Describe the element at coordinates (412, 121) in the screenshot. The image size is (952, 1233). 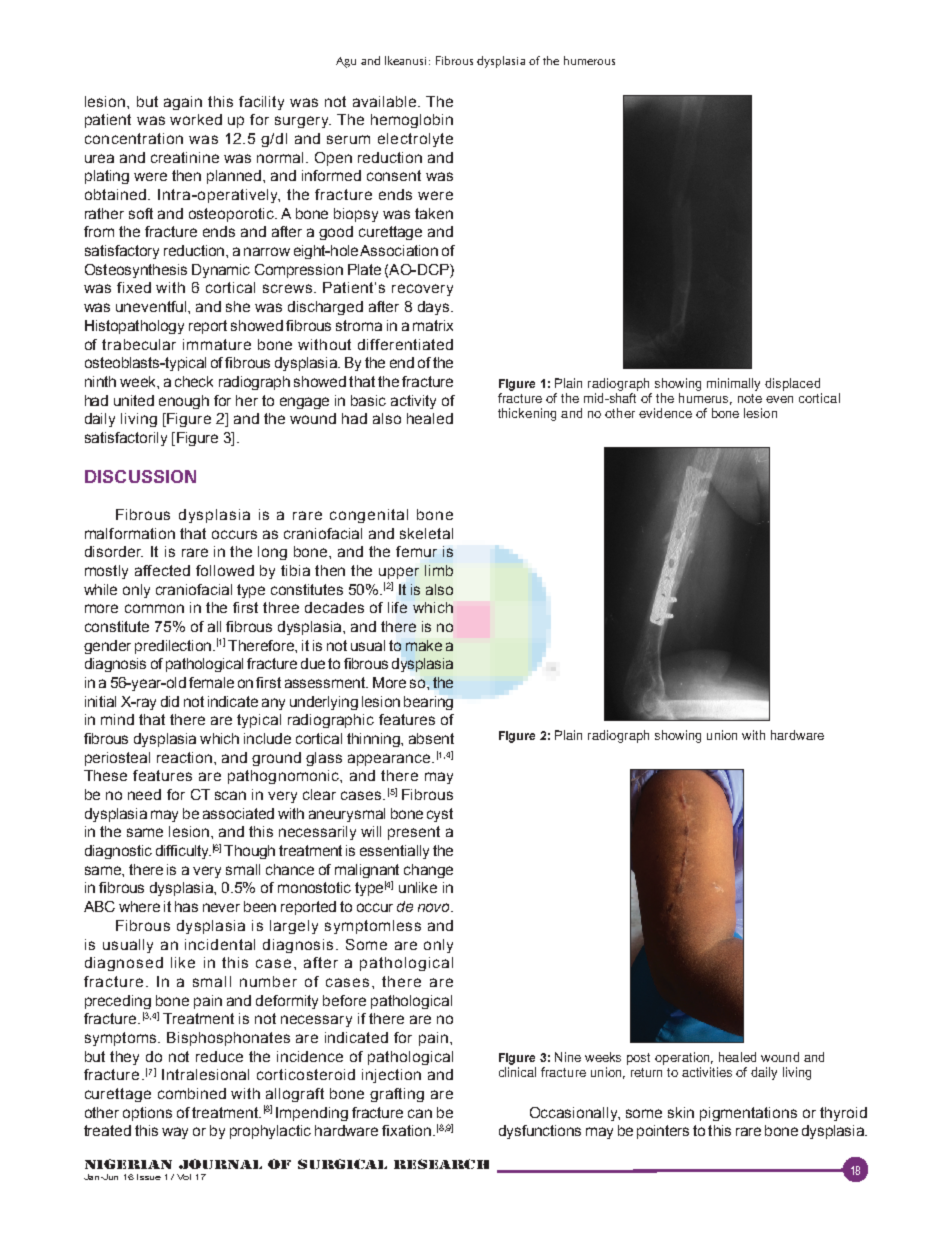
I see `hemoglobin` at that location.
